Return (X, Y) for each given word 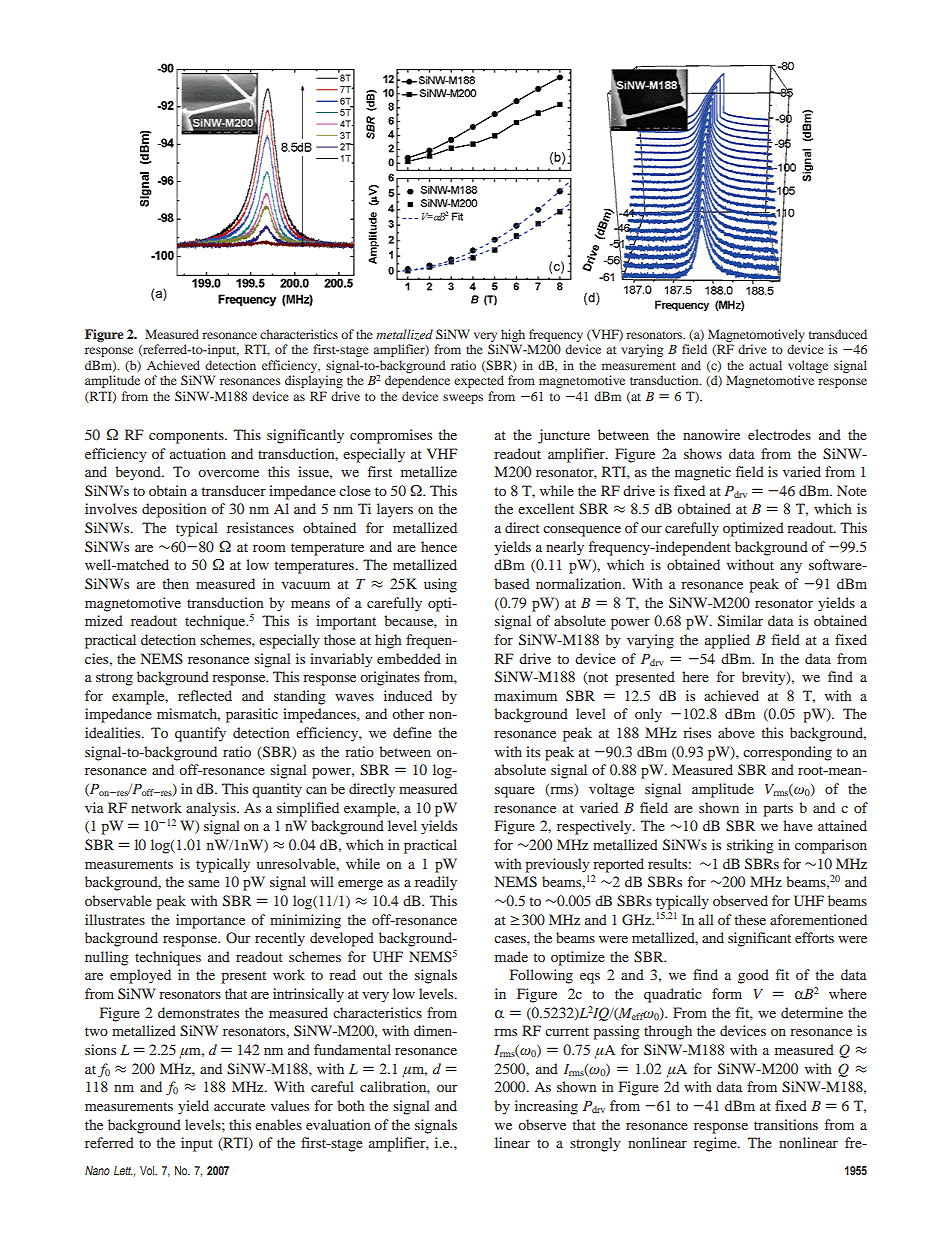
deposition (174, 510)
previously (557, 865)
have (798, 825)
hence (439, 546)
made (511, 956)
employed (140, 976)
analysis (212, 809)
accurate (239, 1106)
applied (727, 641)
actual (765, 365)
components (187, 437)
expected (479, 381)
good (753, 976)
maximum (526, 695)
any (791, 568)
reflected (205, 695)
